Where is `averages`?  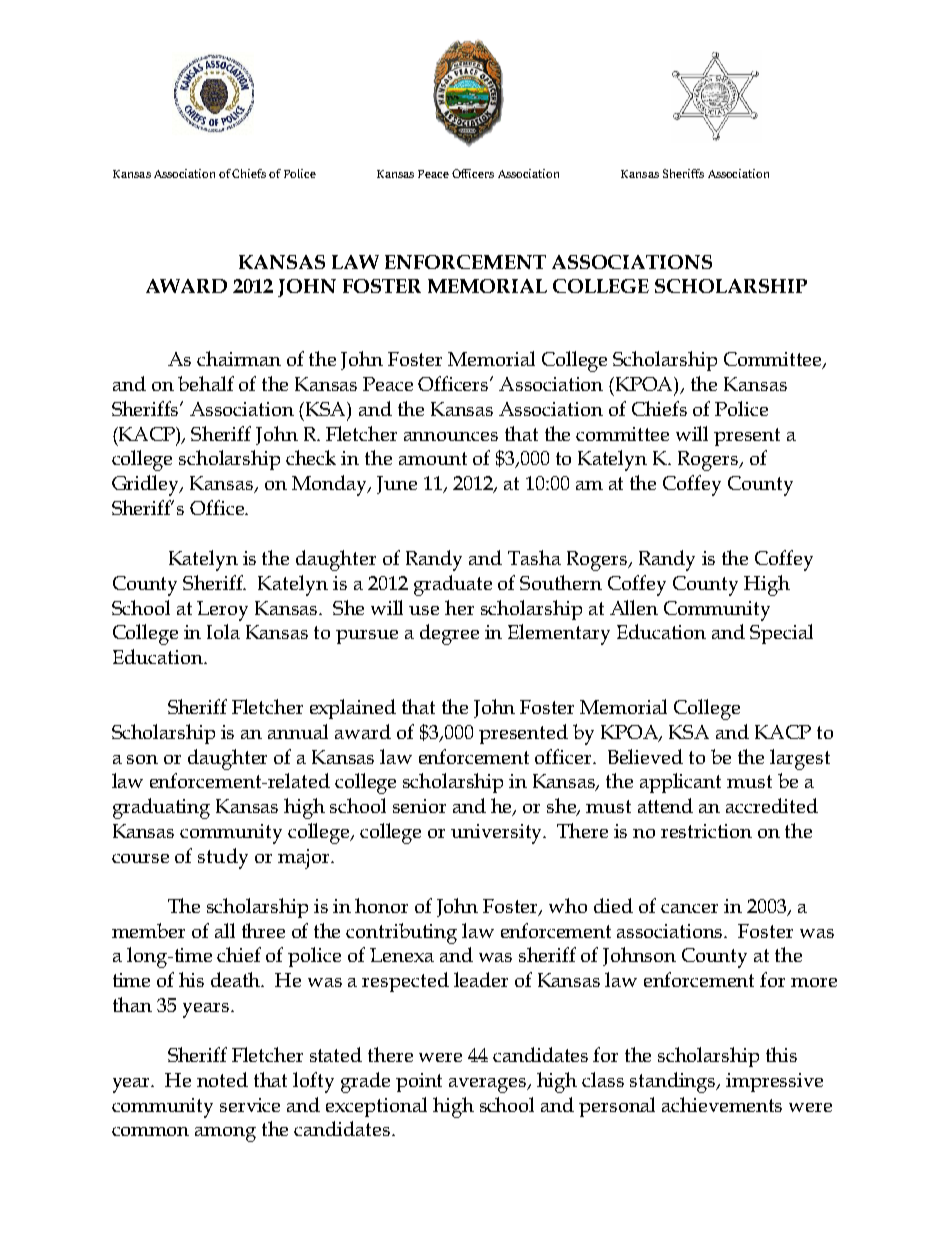 averages is located at coordinates (489, 1085).
